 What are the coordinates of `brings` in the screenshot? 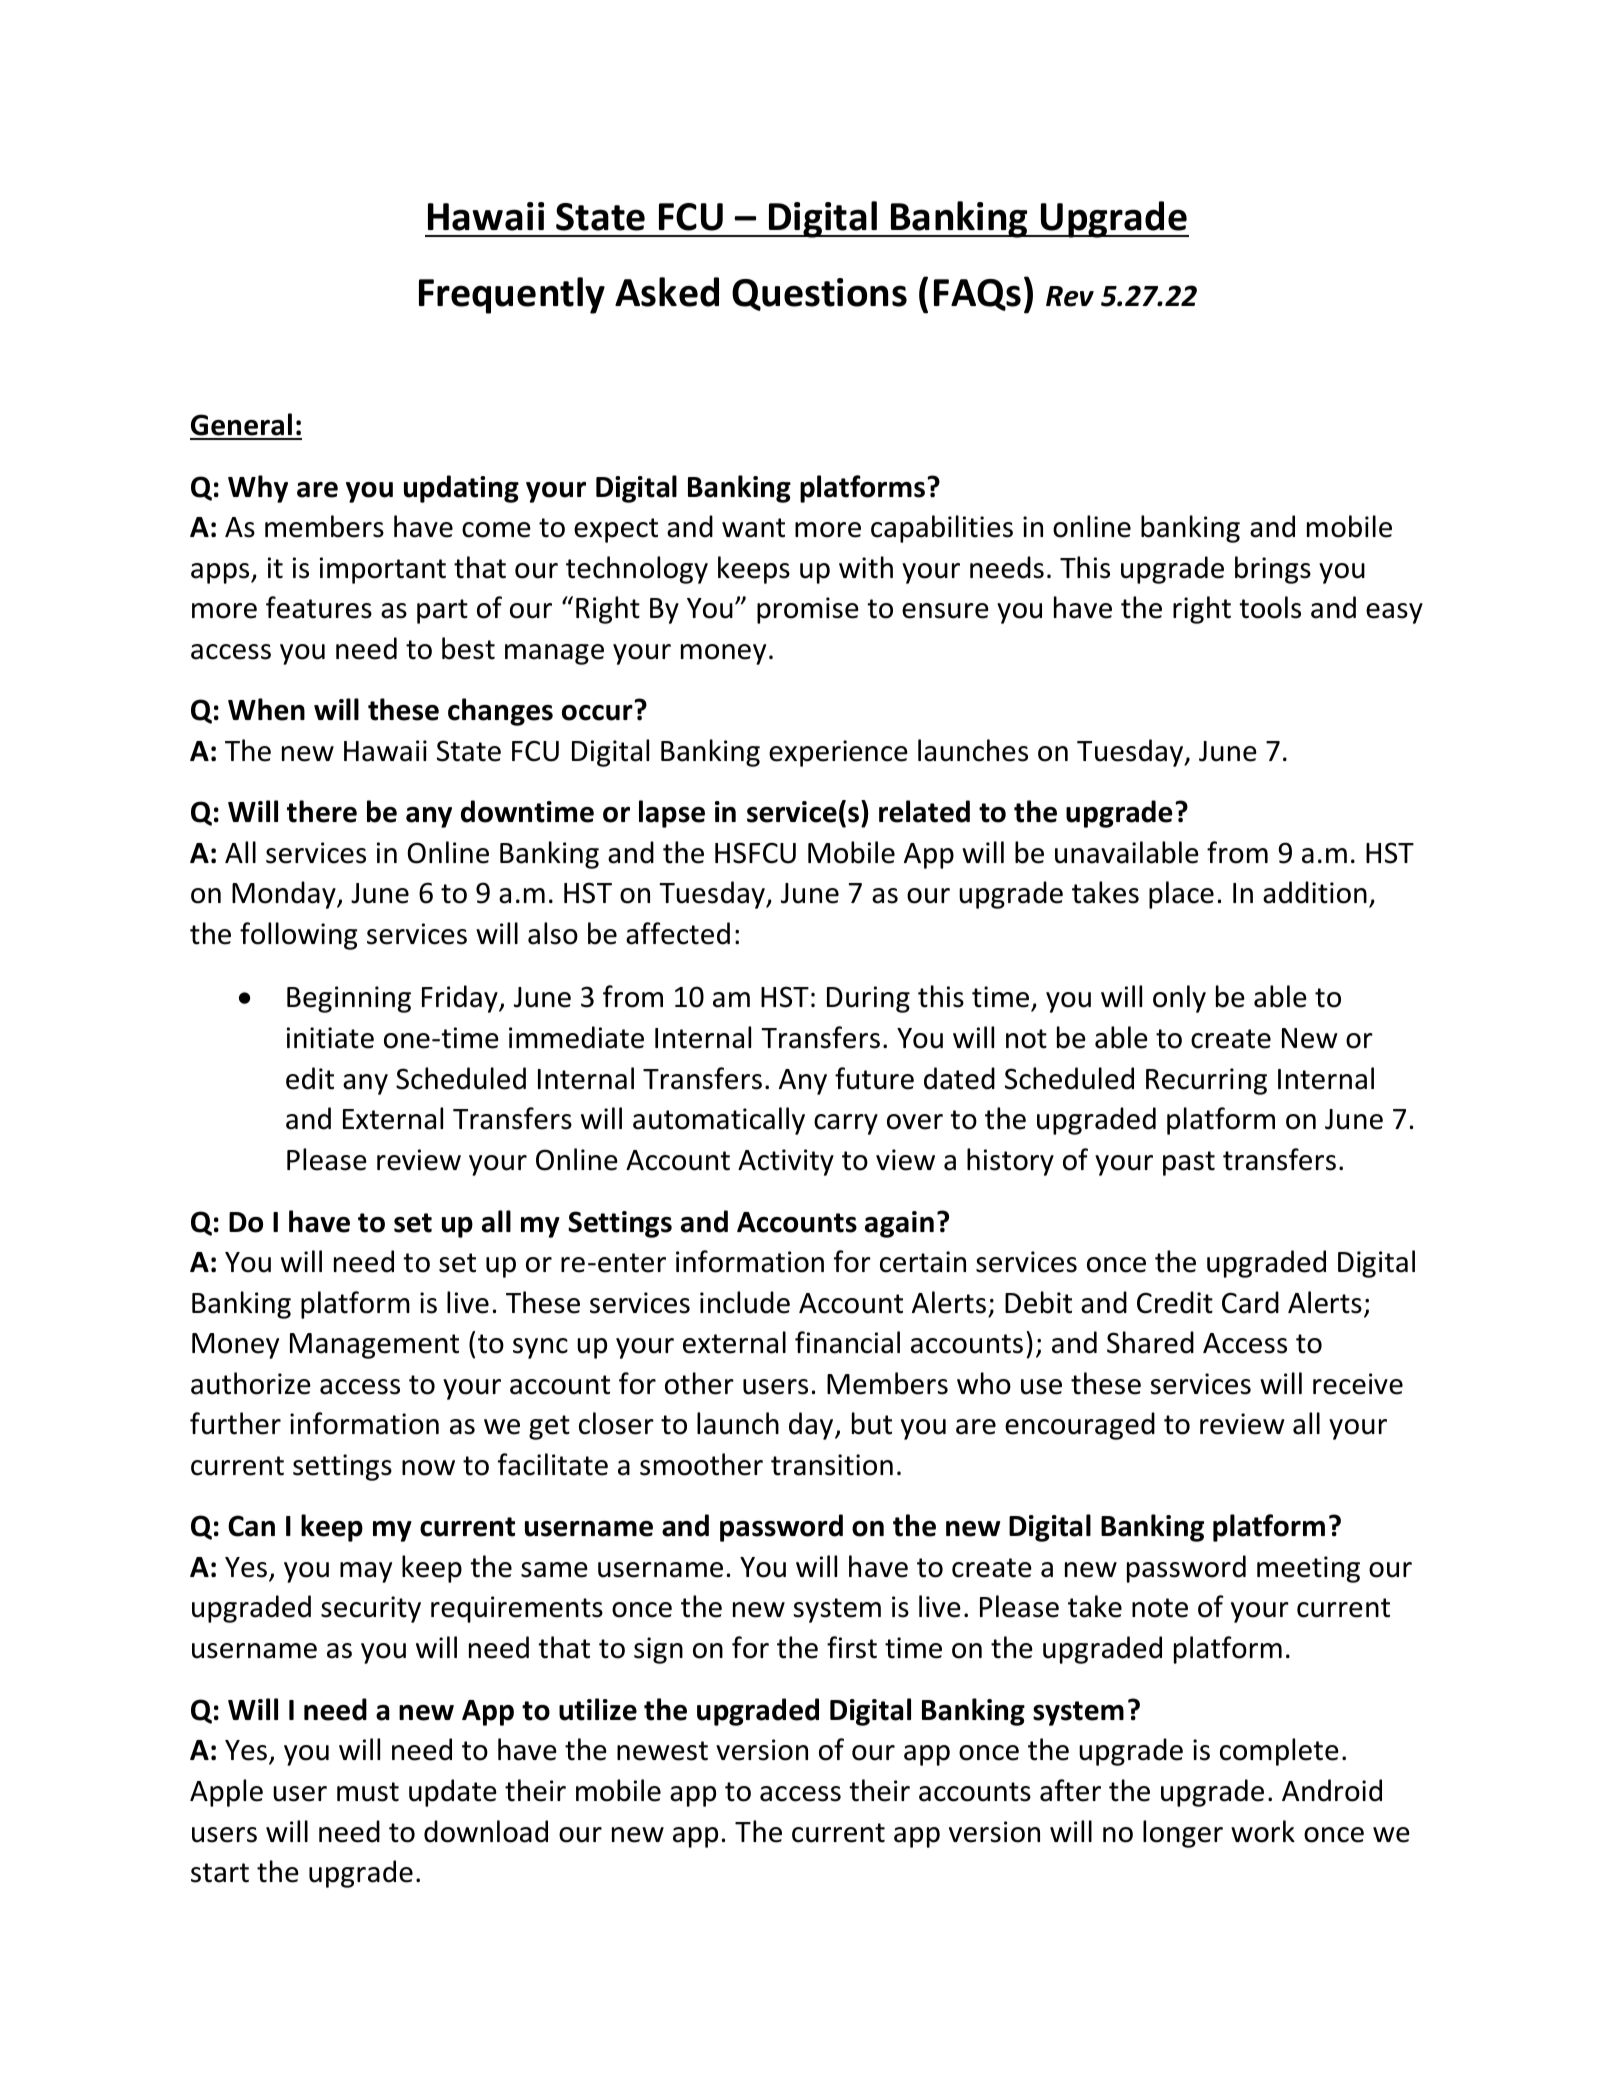 It's located at (1273, 570).
